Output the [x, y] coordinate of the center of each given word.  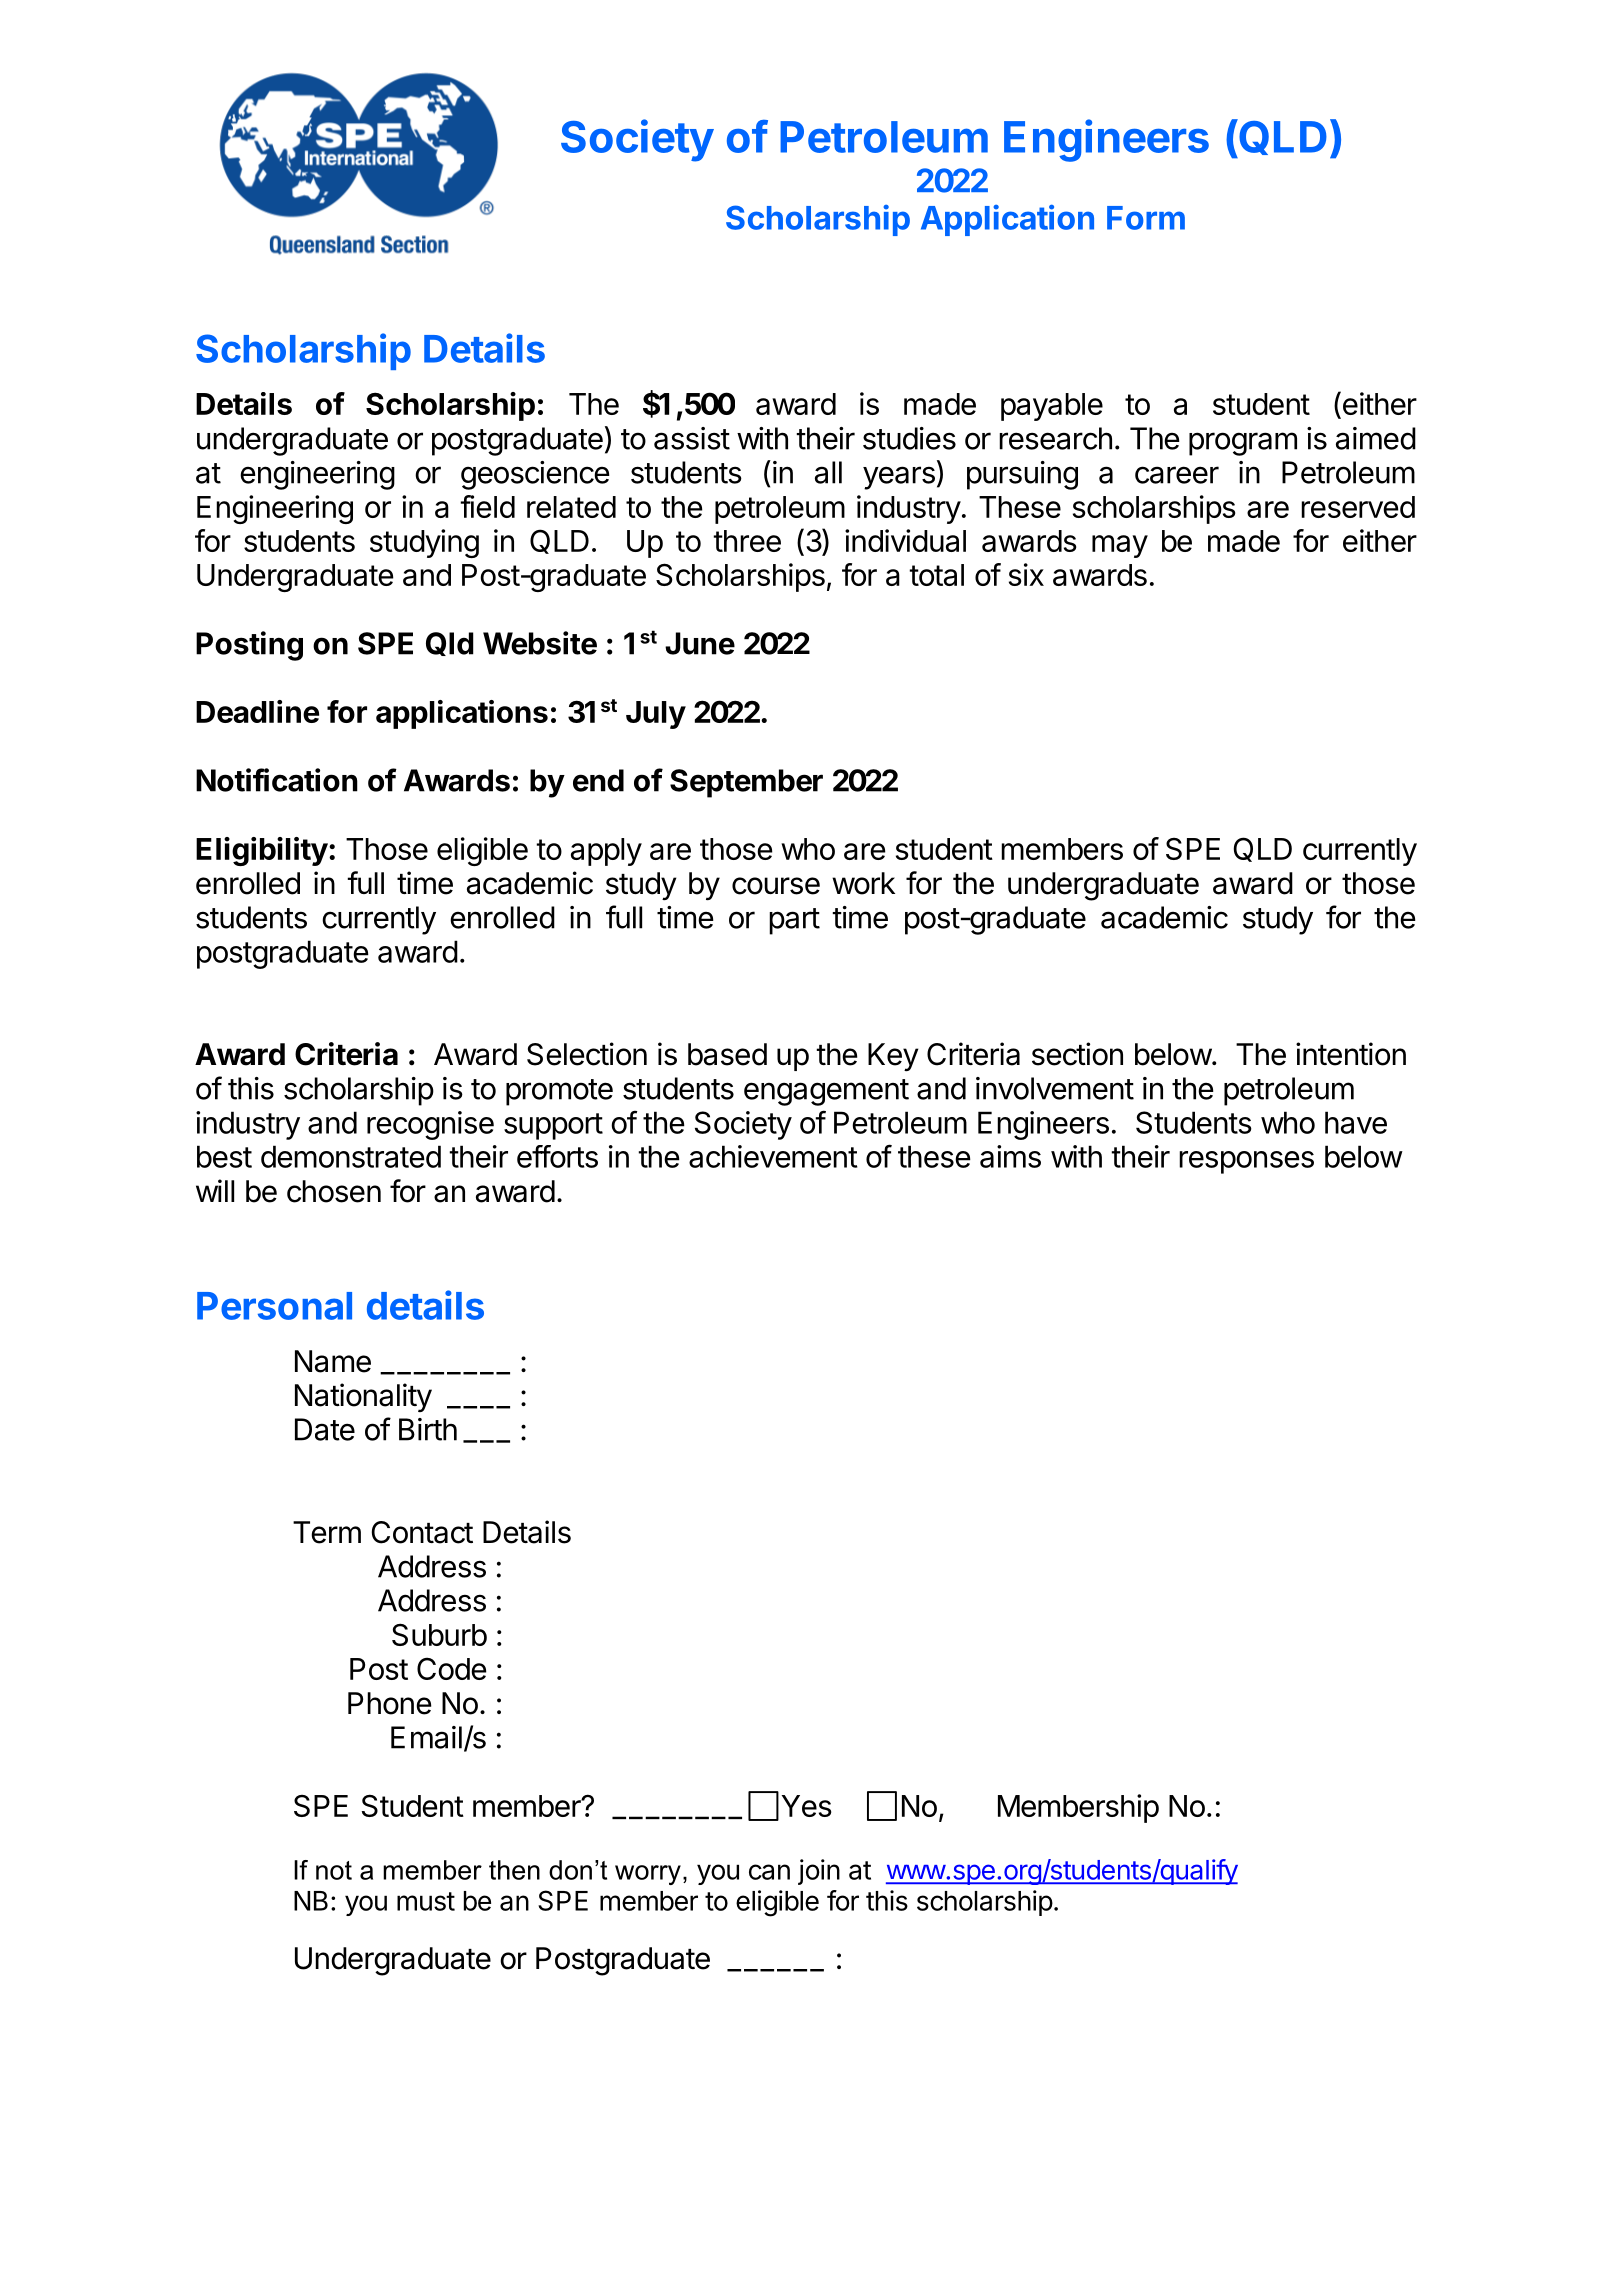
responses [1246, 1162]
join [819, 1872]
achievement [773, 1156]
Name [333, 1361]
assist [692, 438]
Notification [277, 780]
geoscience [535, 475]
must [426, 1901]
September [746, 783]
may [1120, 546]
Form [1146, 218]
